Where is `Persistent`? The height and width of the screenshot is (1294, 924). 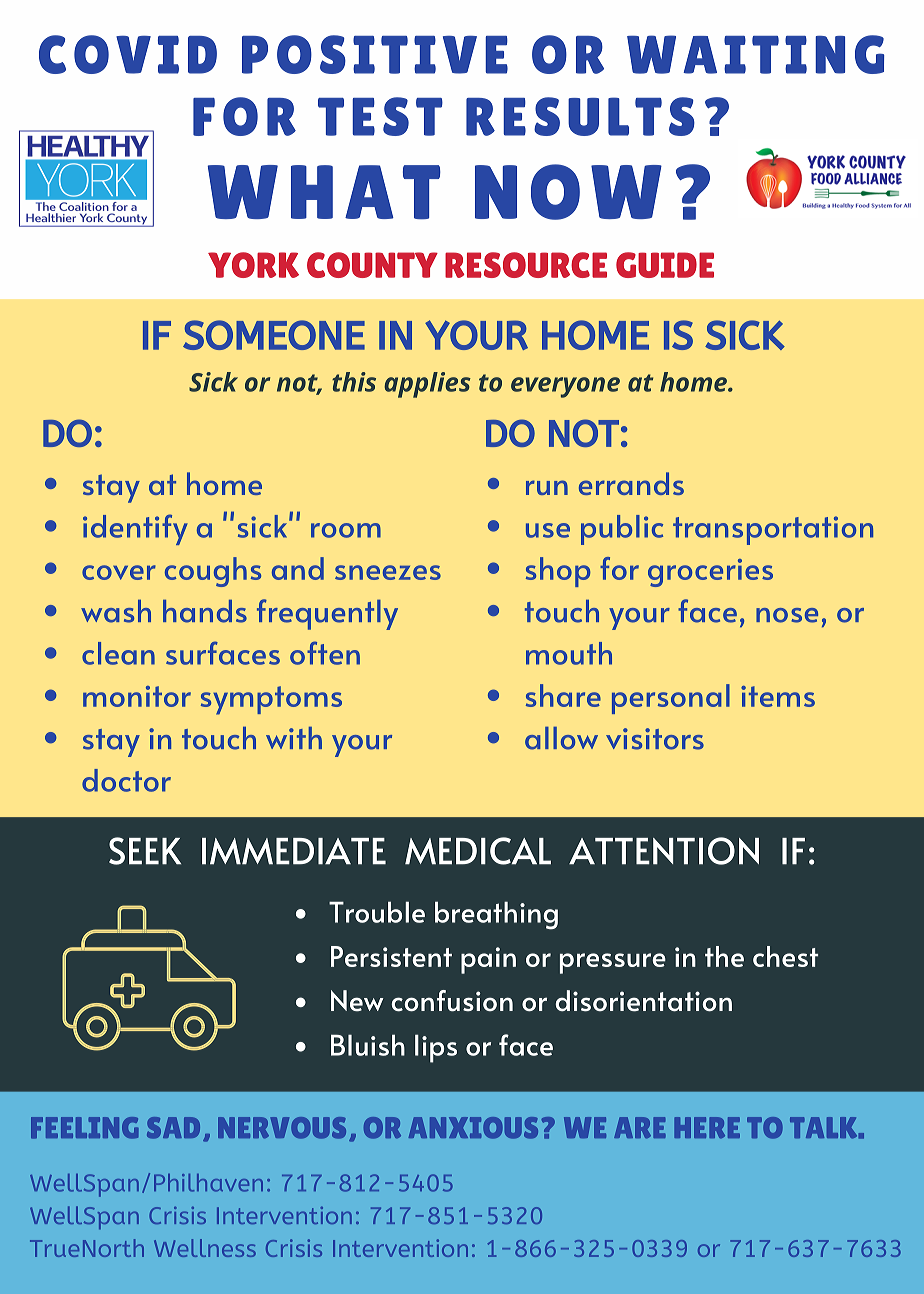
Persistent is located at coordinates (391, 956).
